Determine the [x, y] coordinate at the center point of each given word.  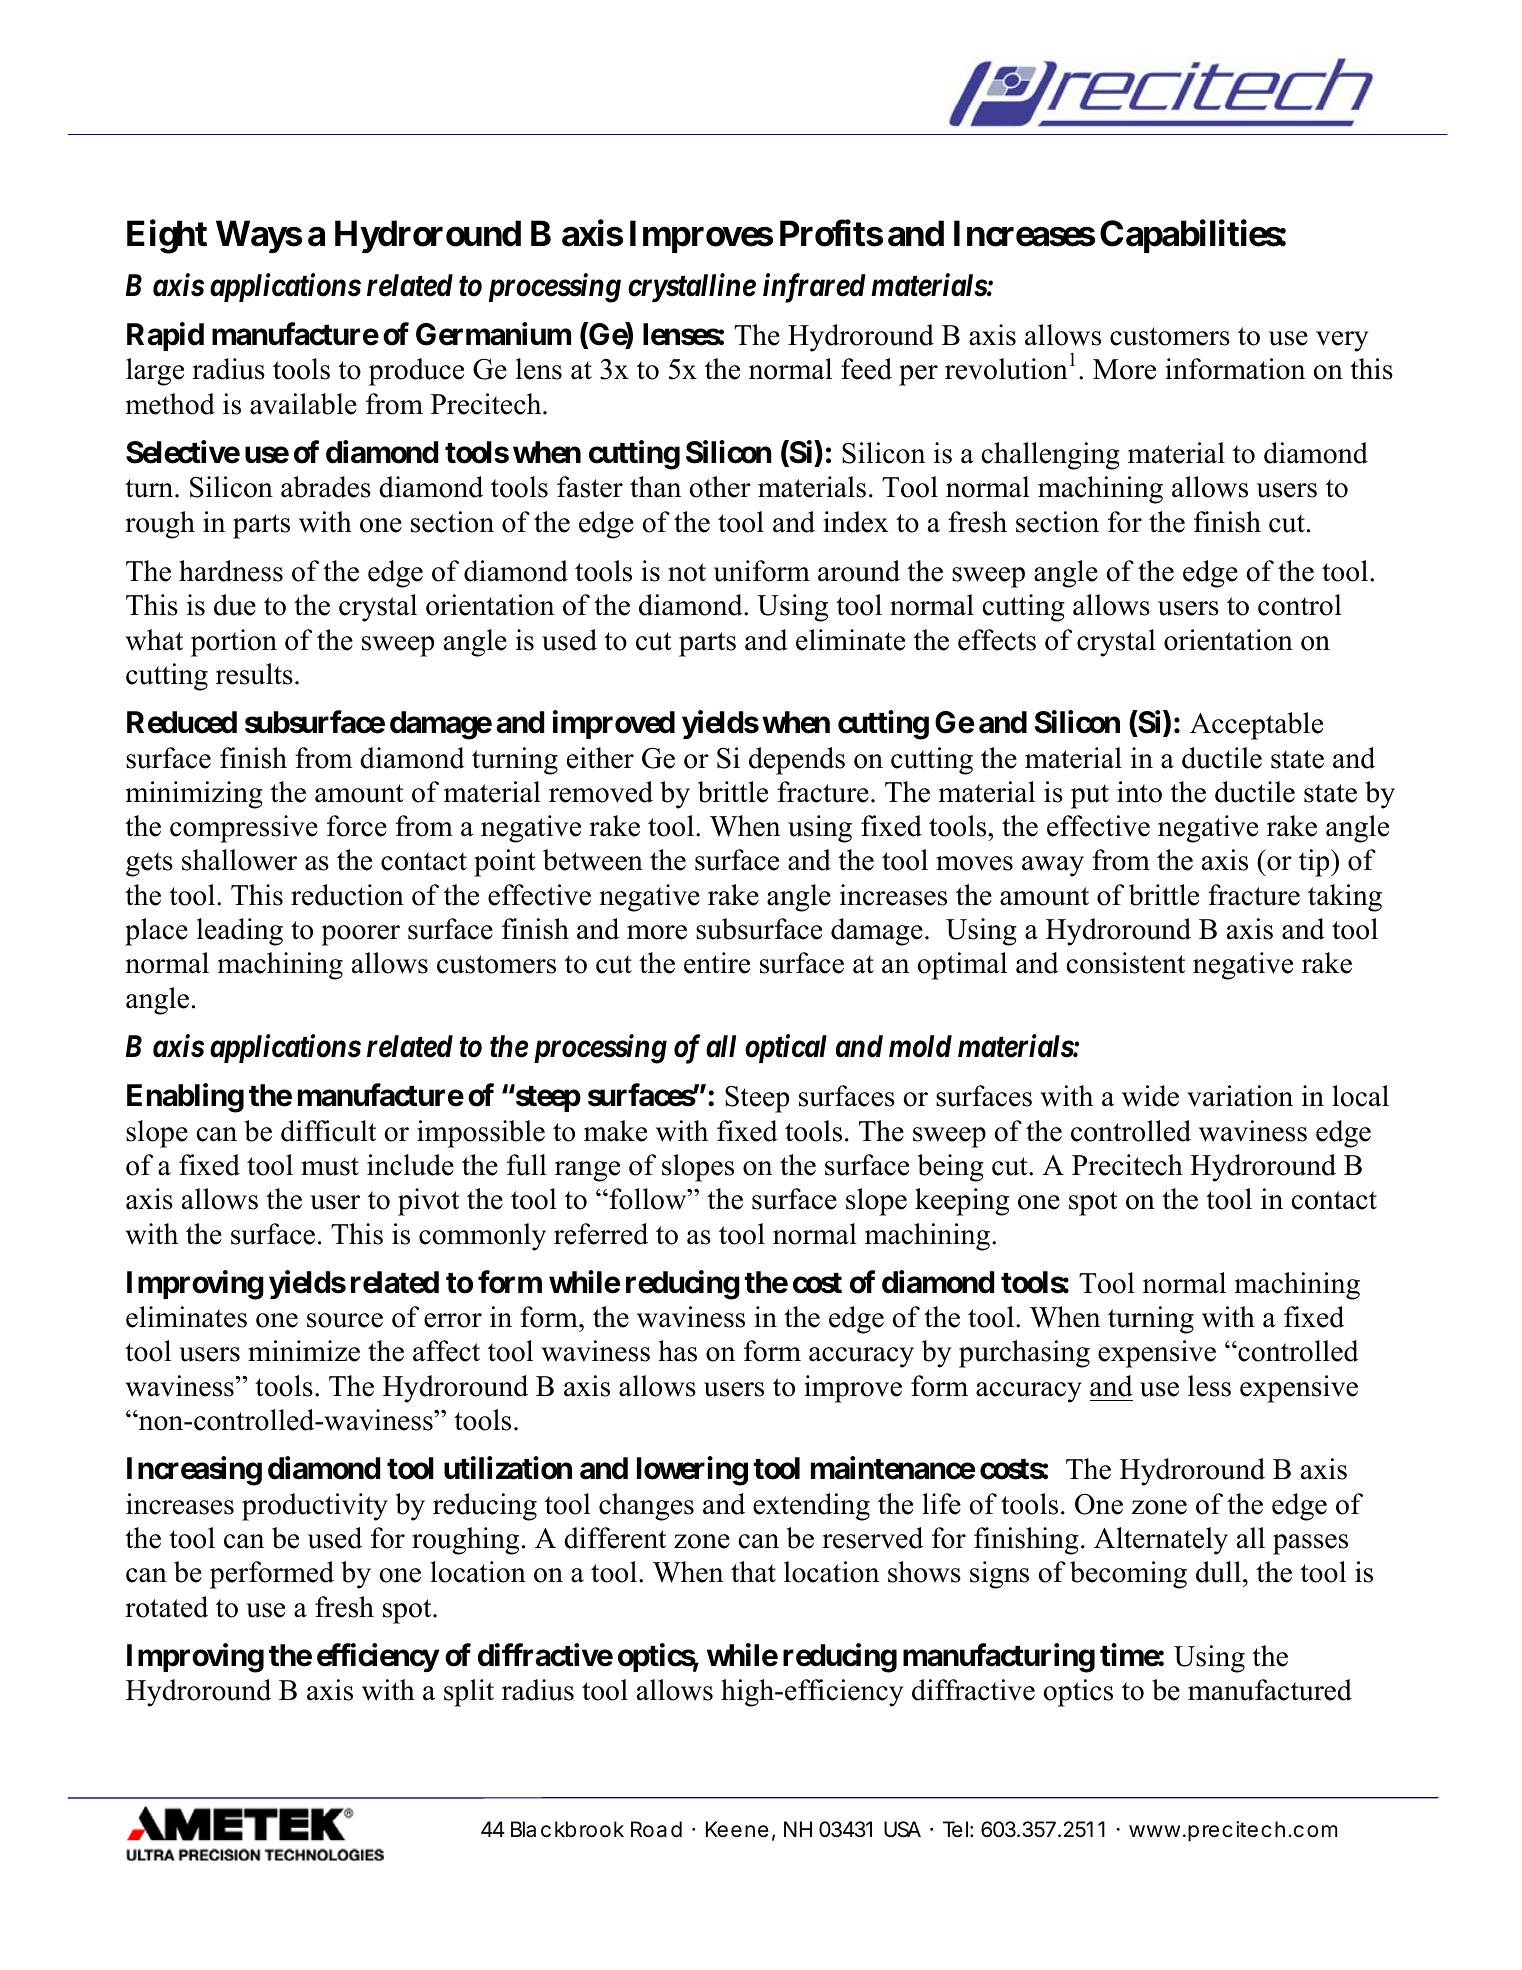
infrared [814, 288]
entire [717, 963]
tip [1315, 863]
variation [1240, 1096]
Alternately [1161, 1541]
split [469, 1693]
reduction [347, 895]
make [615, 1131]
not [687, 572]
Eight [167, 237]
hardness [231, 571]
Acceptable [1256, 726]
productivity [315, 1507]
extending [811, 1507]
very [1342, 341]
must [330, 1166]
